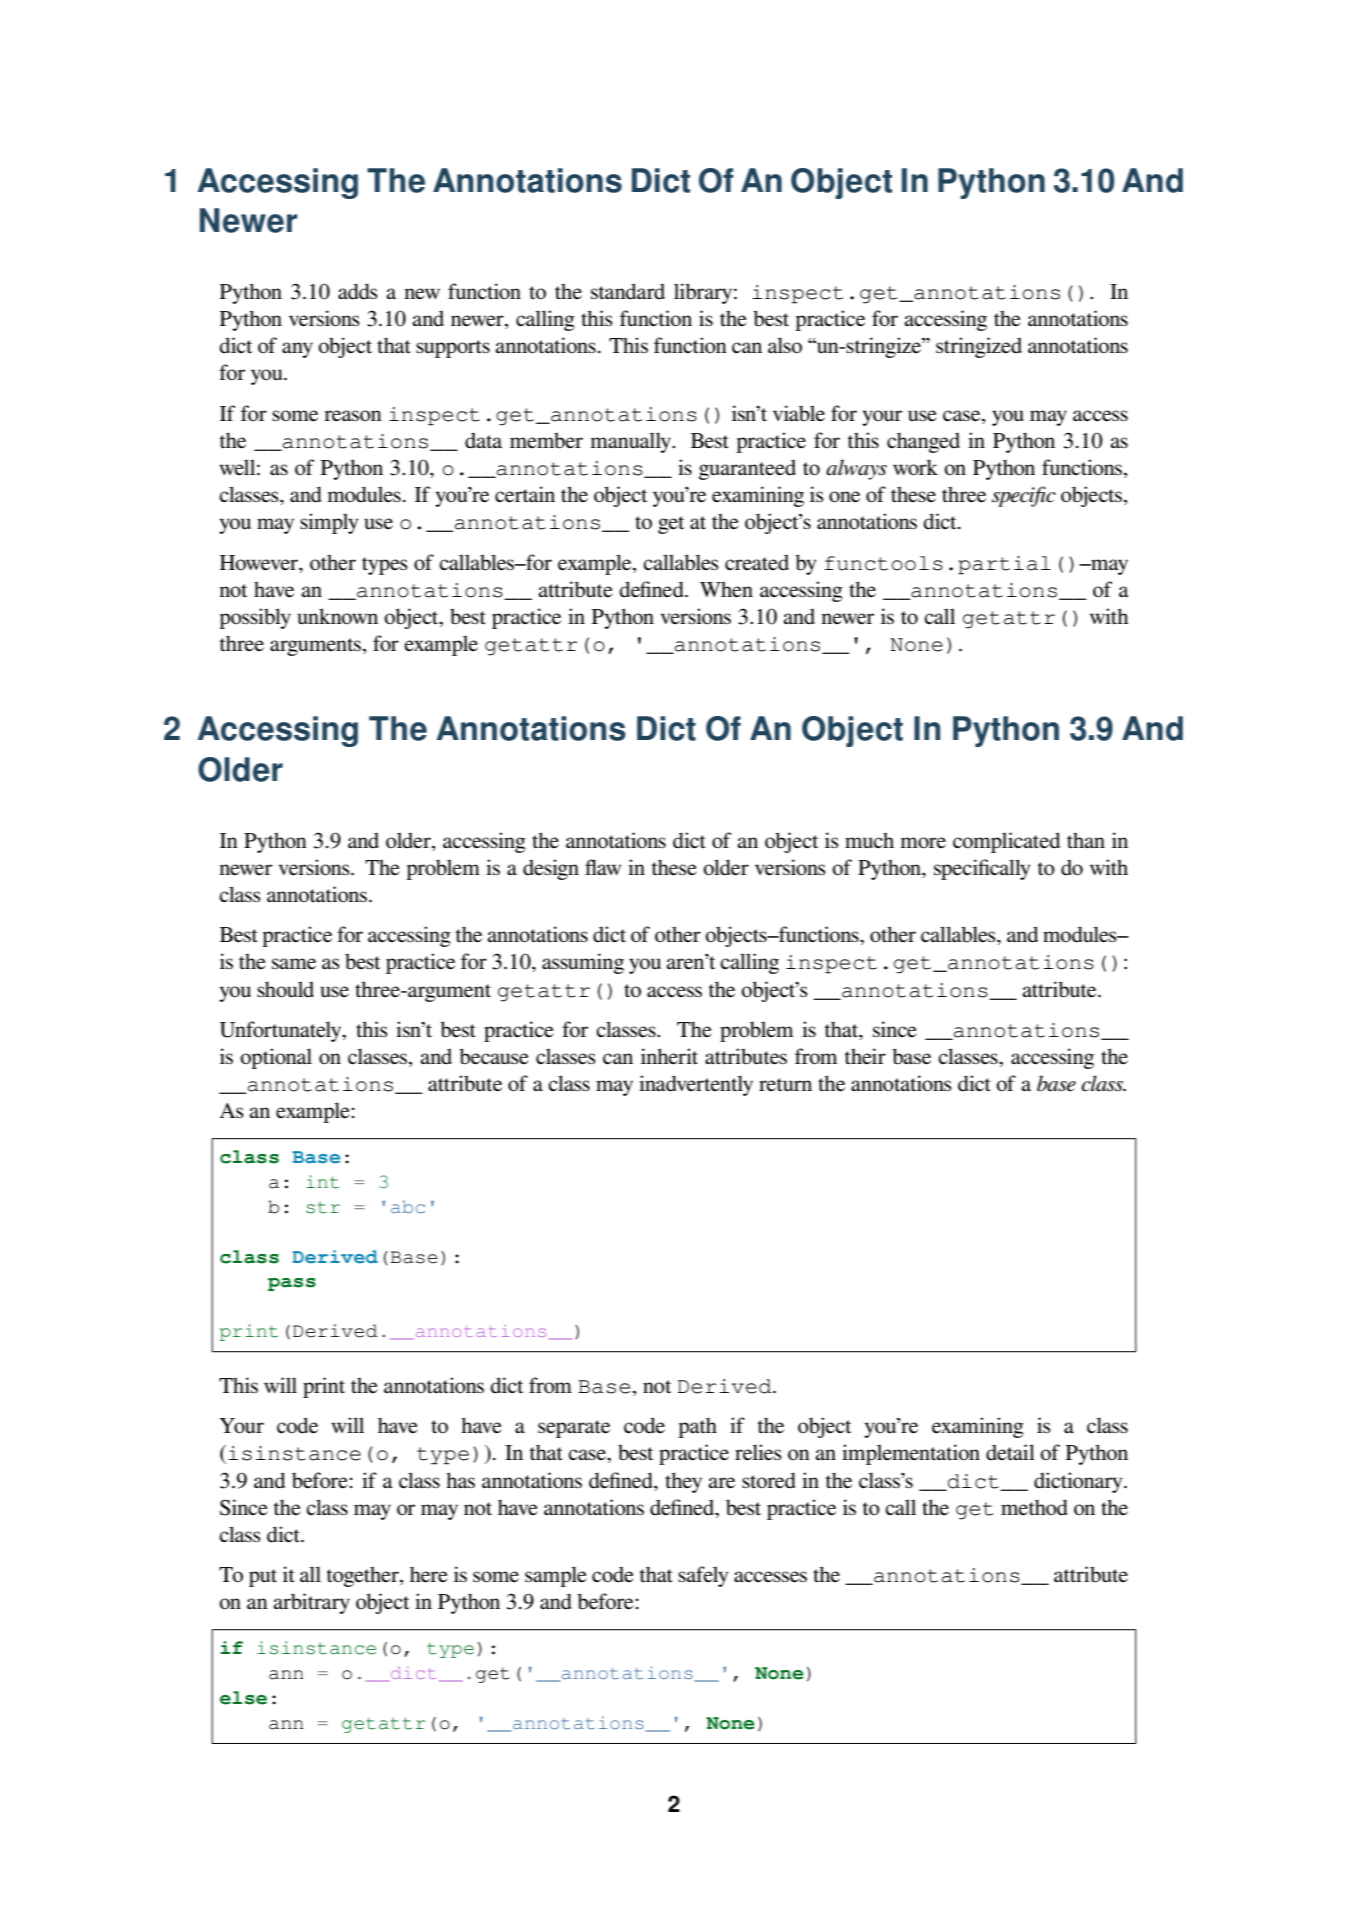  Describe the element at coordinates (285, 989) in the screenshot. I see `should` at that location.
